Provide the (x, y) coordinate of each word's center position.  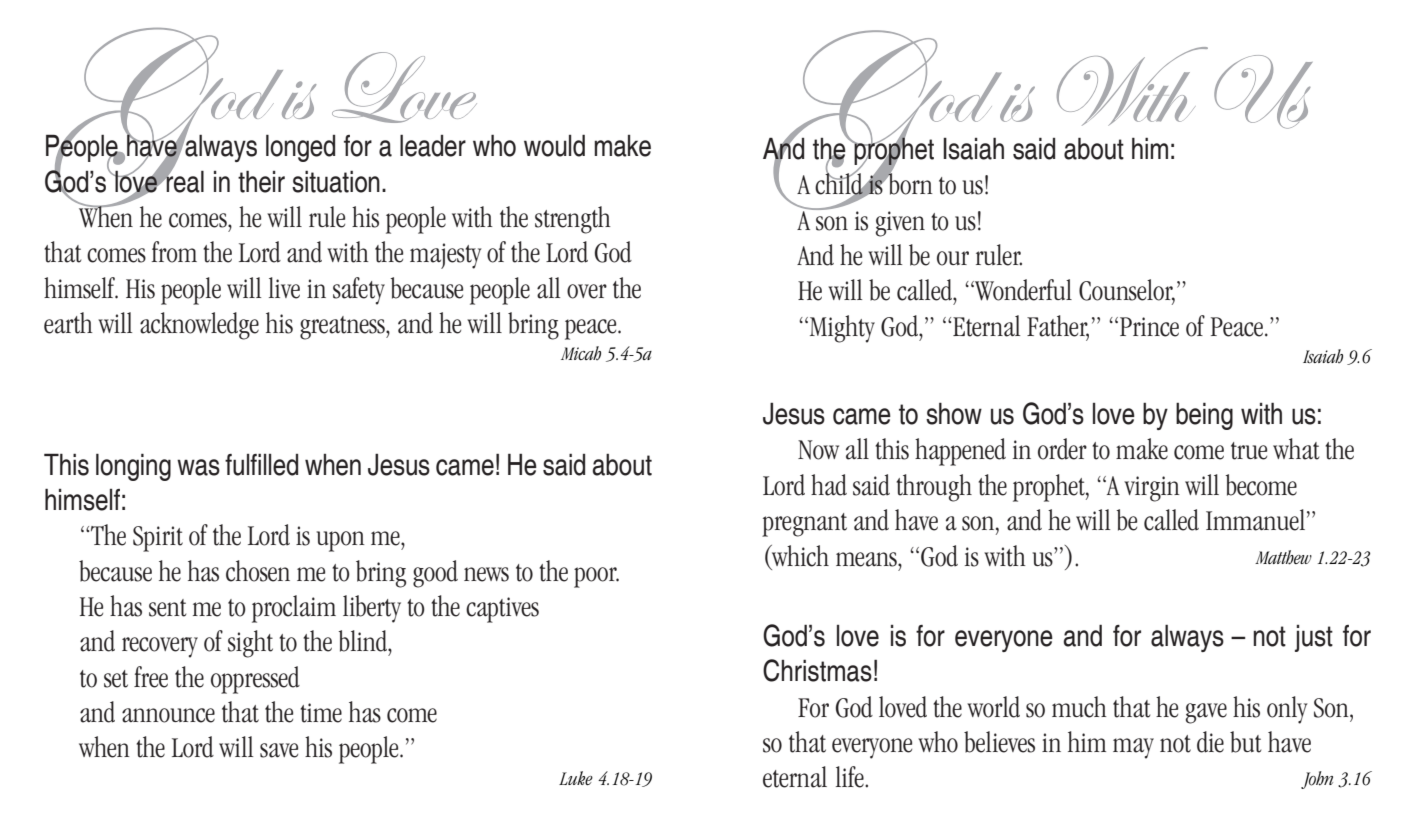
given (900, 224)
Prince (1149, 327)
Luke (576, 778)
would (554, 145)
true (1249, 451)
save (279, 750)
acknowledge (199, 326)
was (198, 467)
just (1314, 638)
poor (596, 577)
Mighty (842, 329)
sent (167, 608)
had (829, 485)
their (261, 181)
